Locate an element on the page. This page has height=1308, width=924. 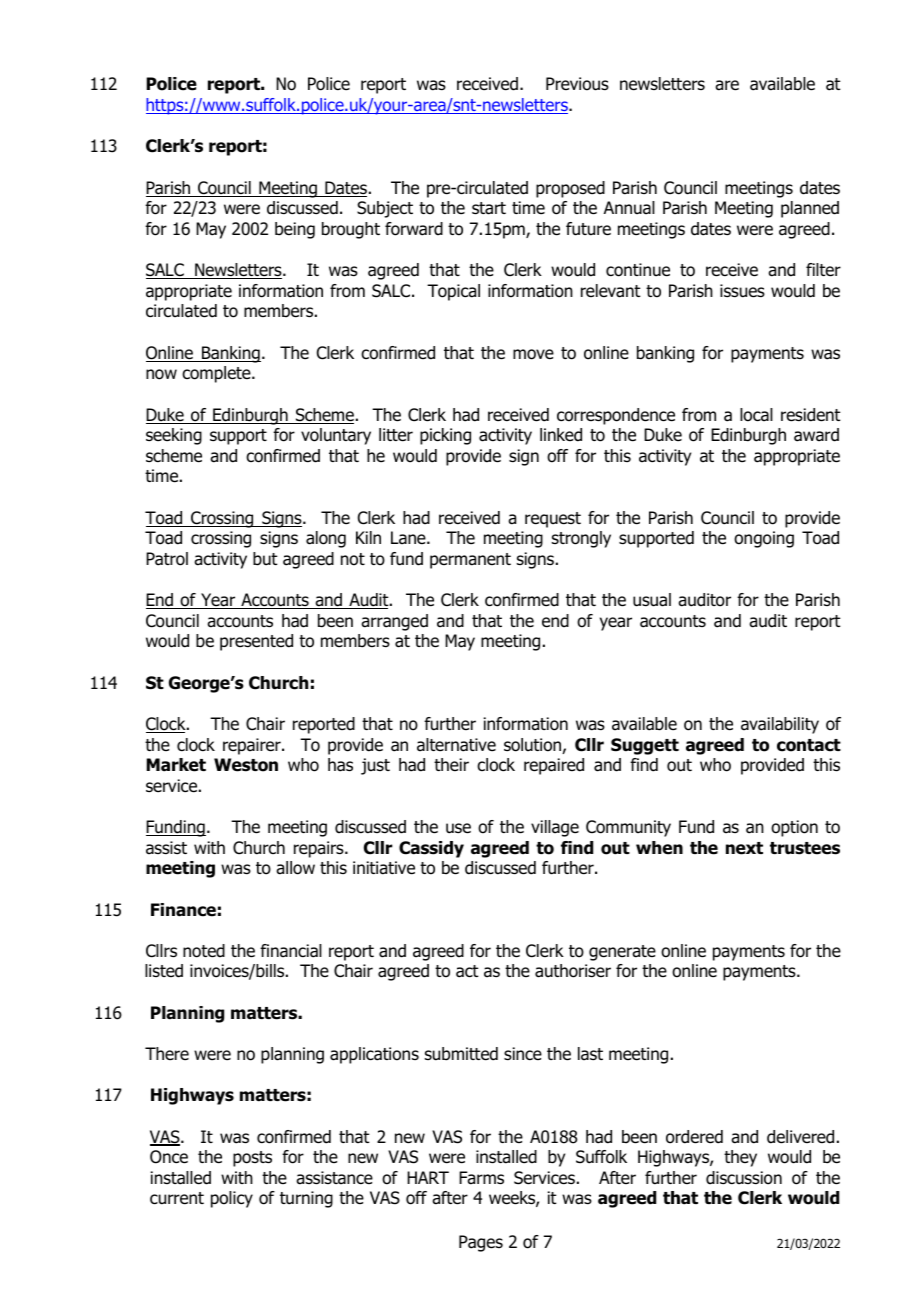
Farms is located at coordinates (481, 1178).
